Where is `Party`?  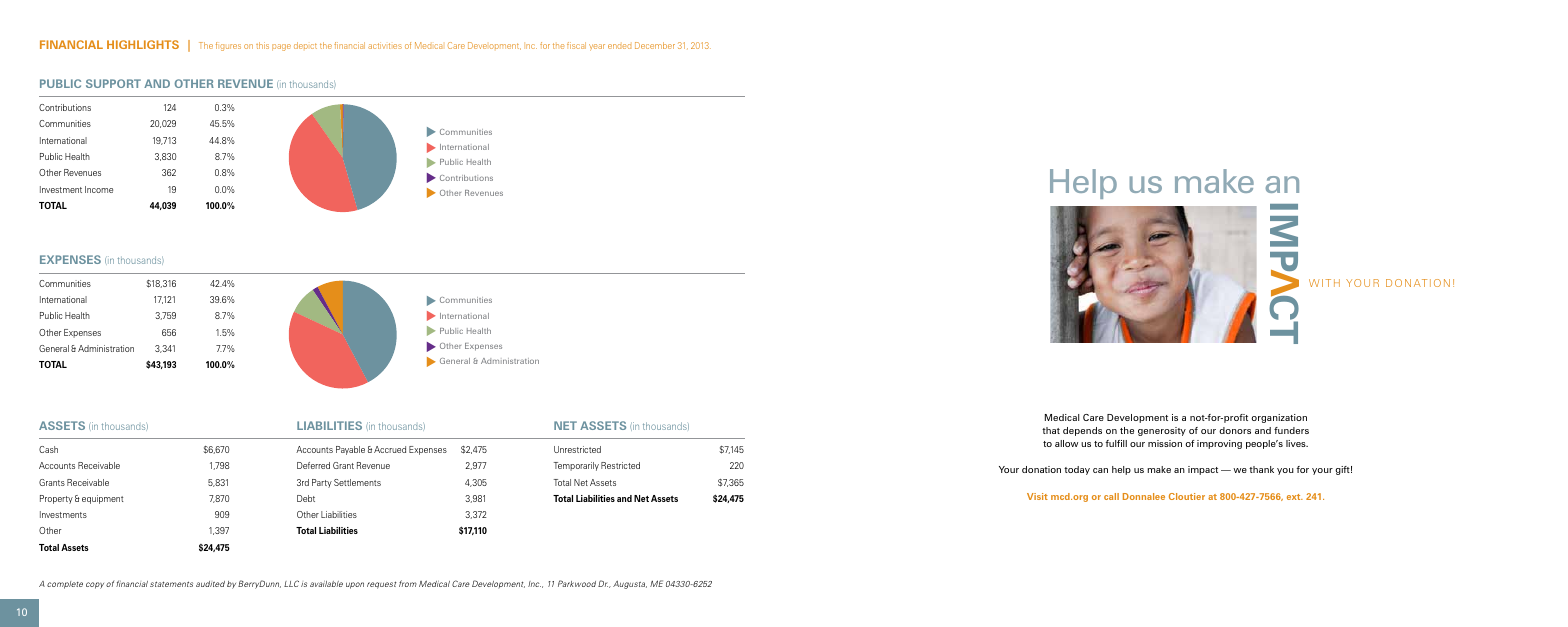 Party is located at coordinates (322, 483).
